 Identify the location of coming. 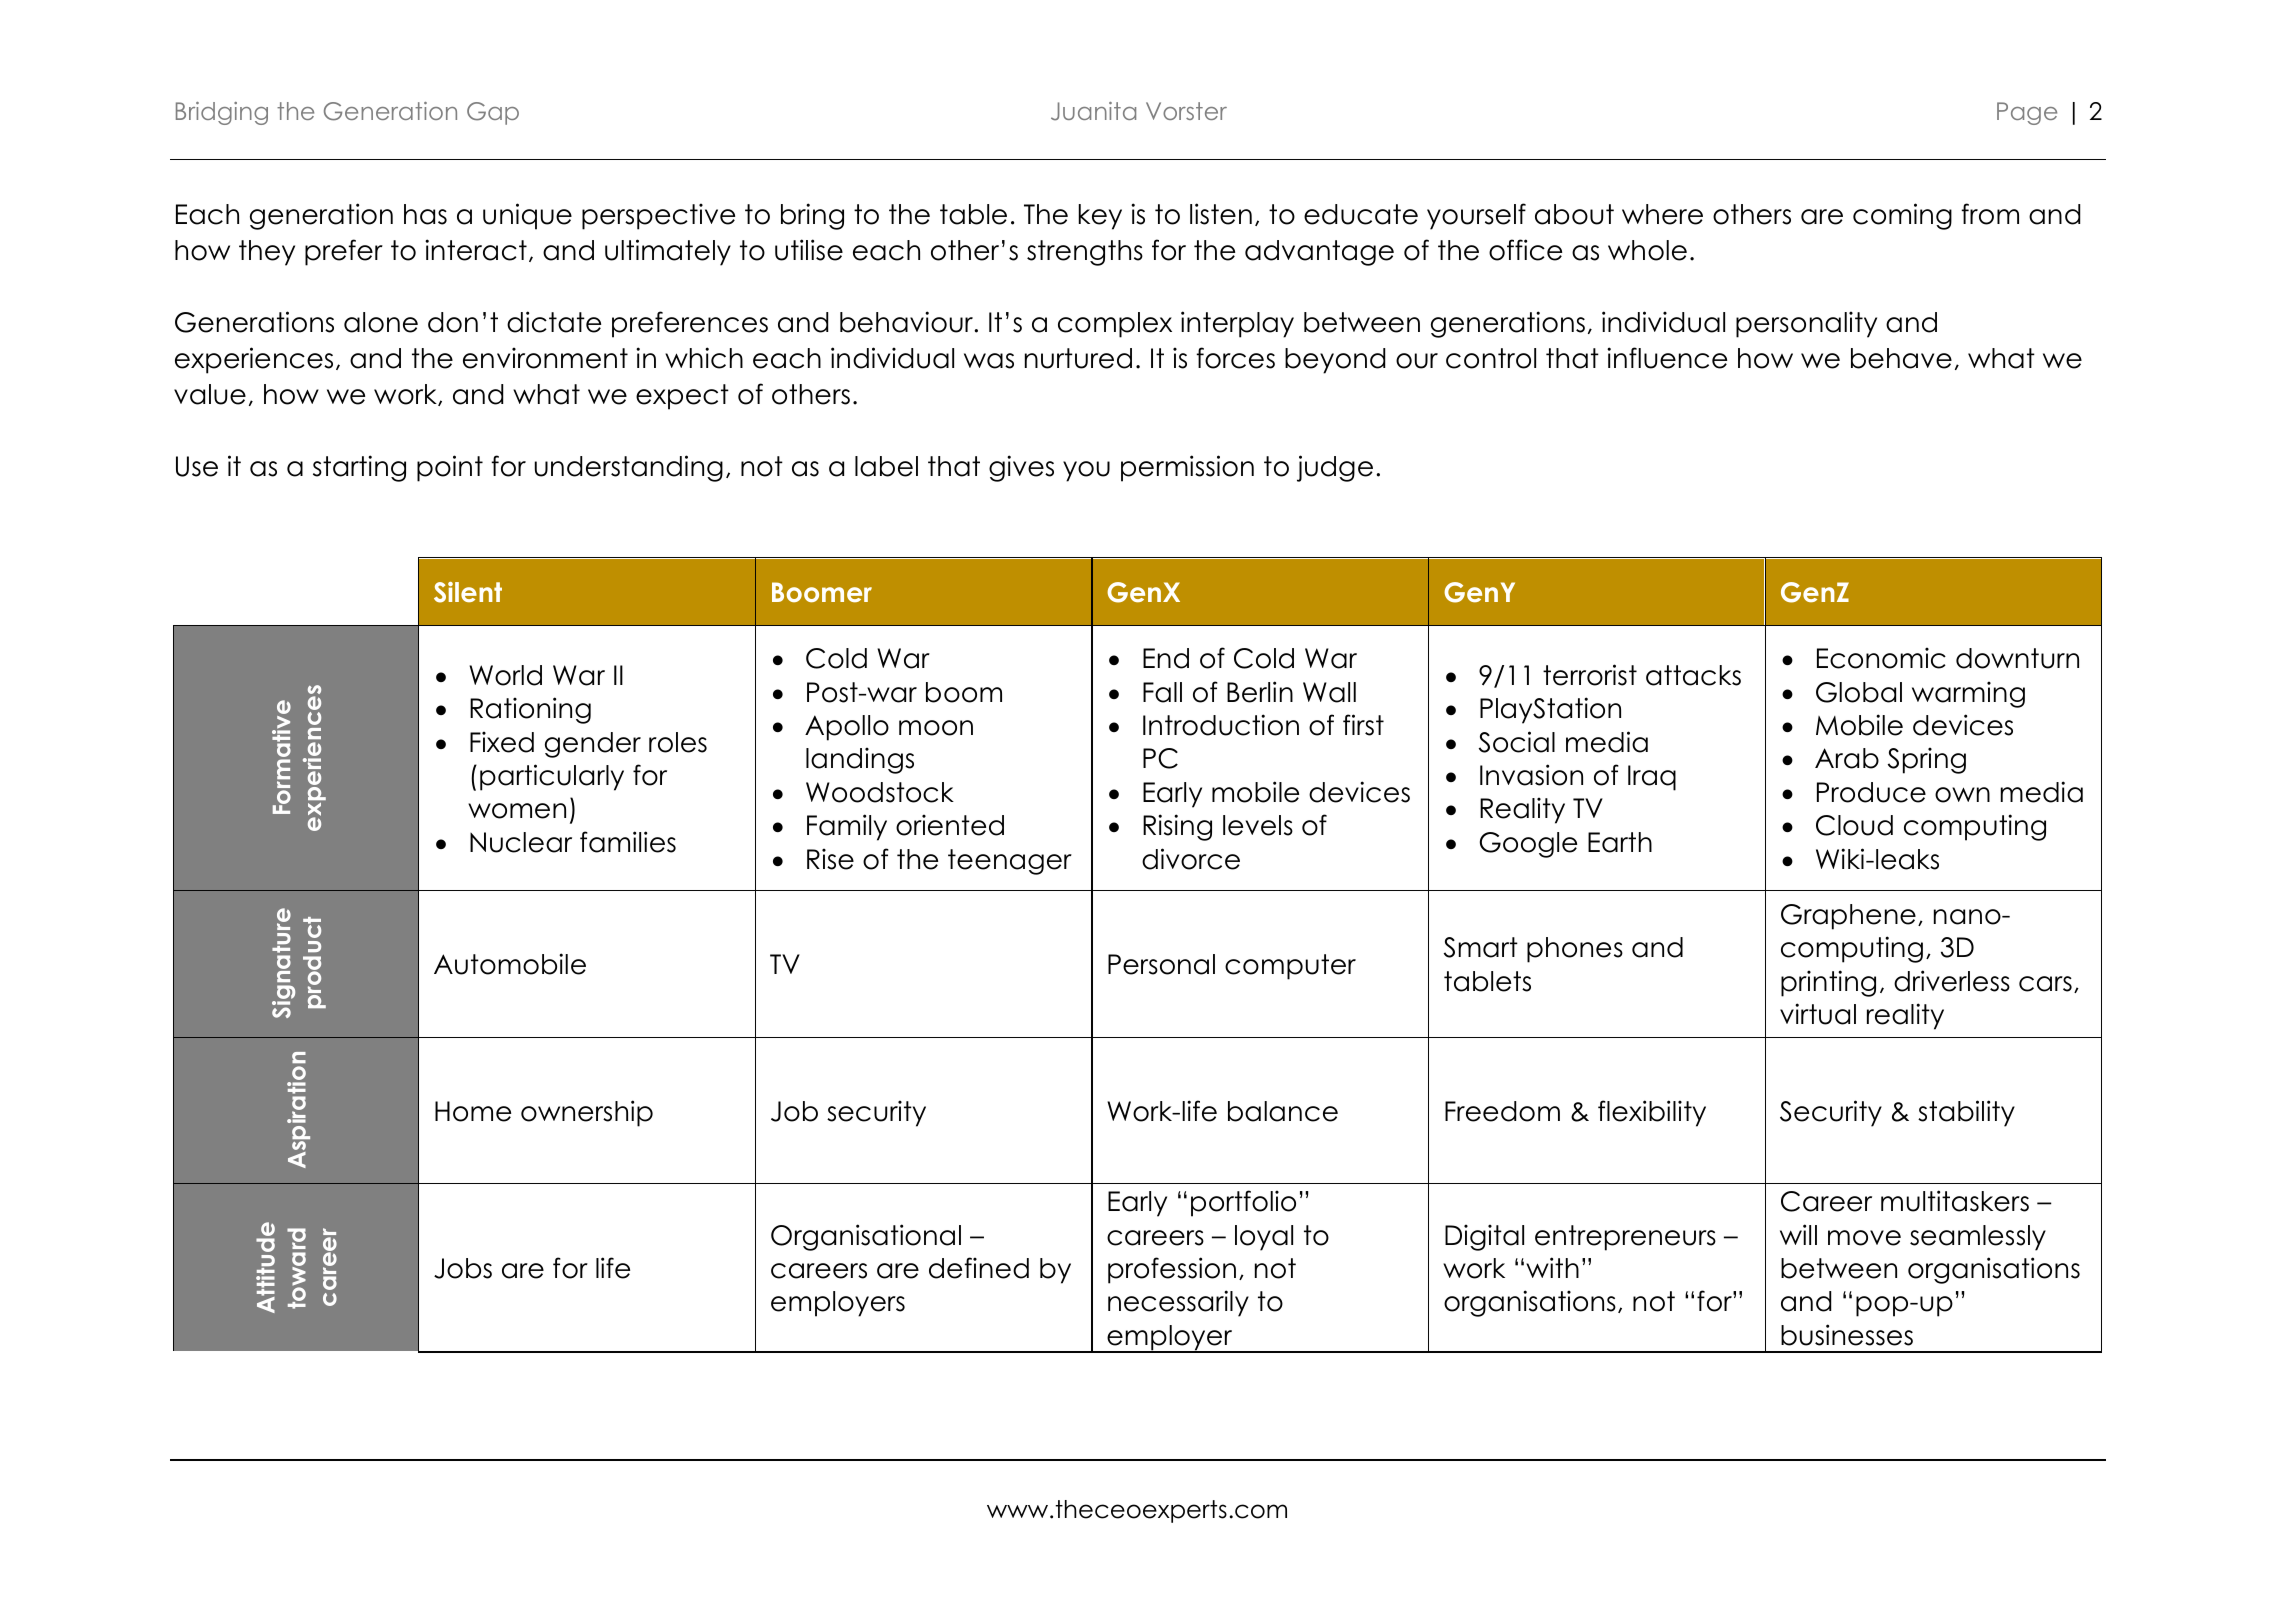
(1902, 216).
